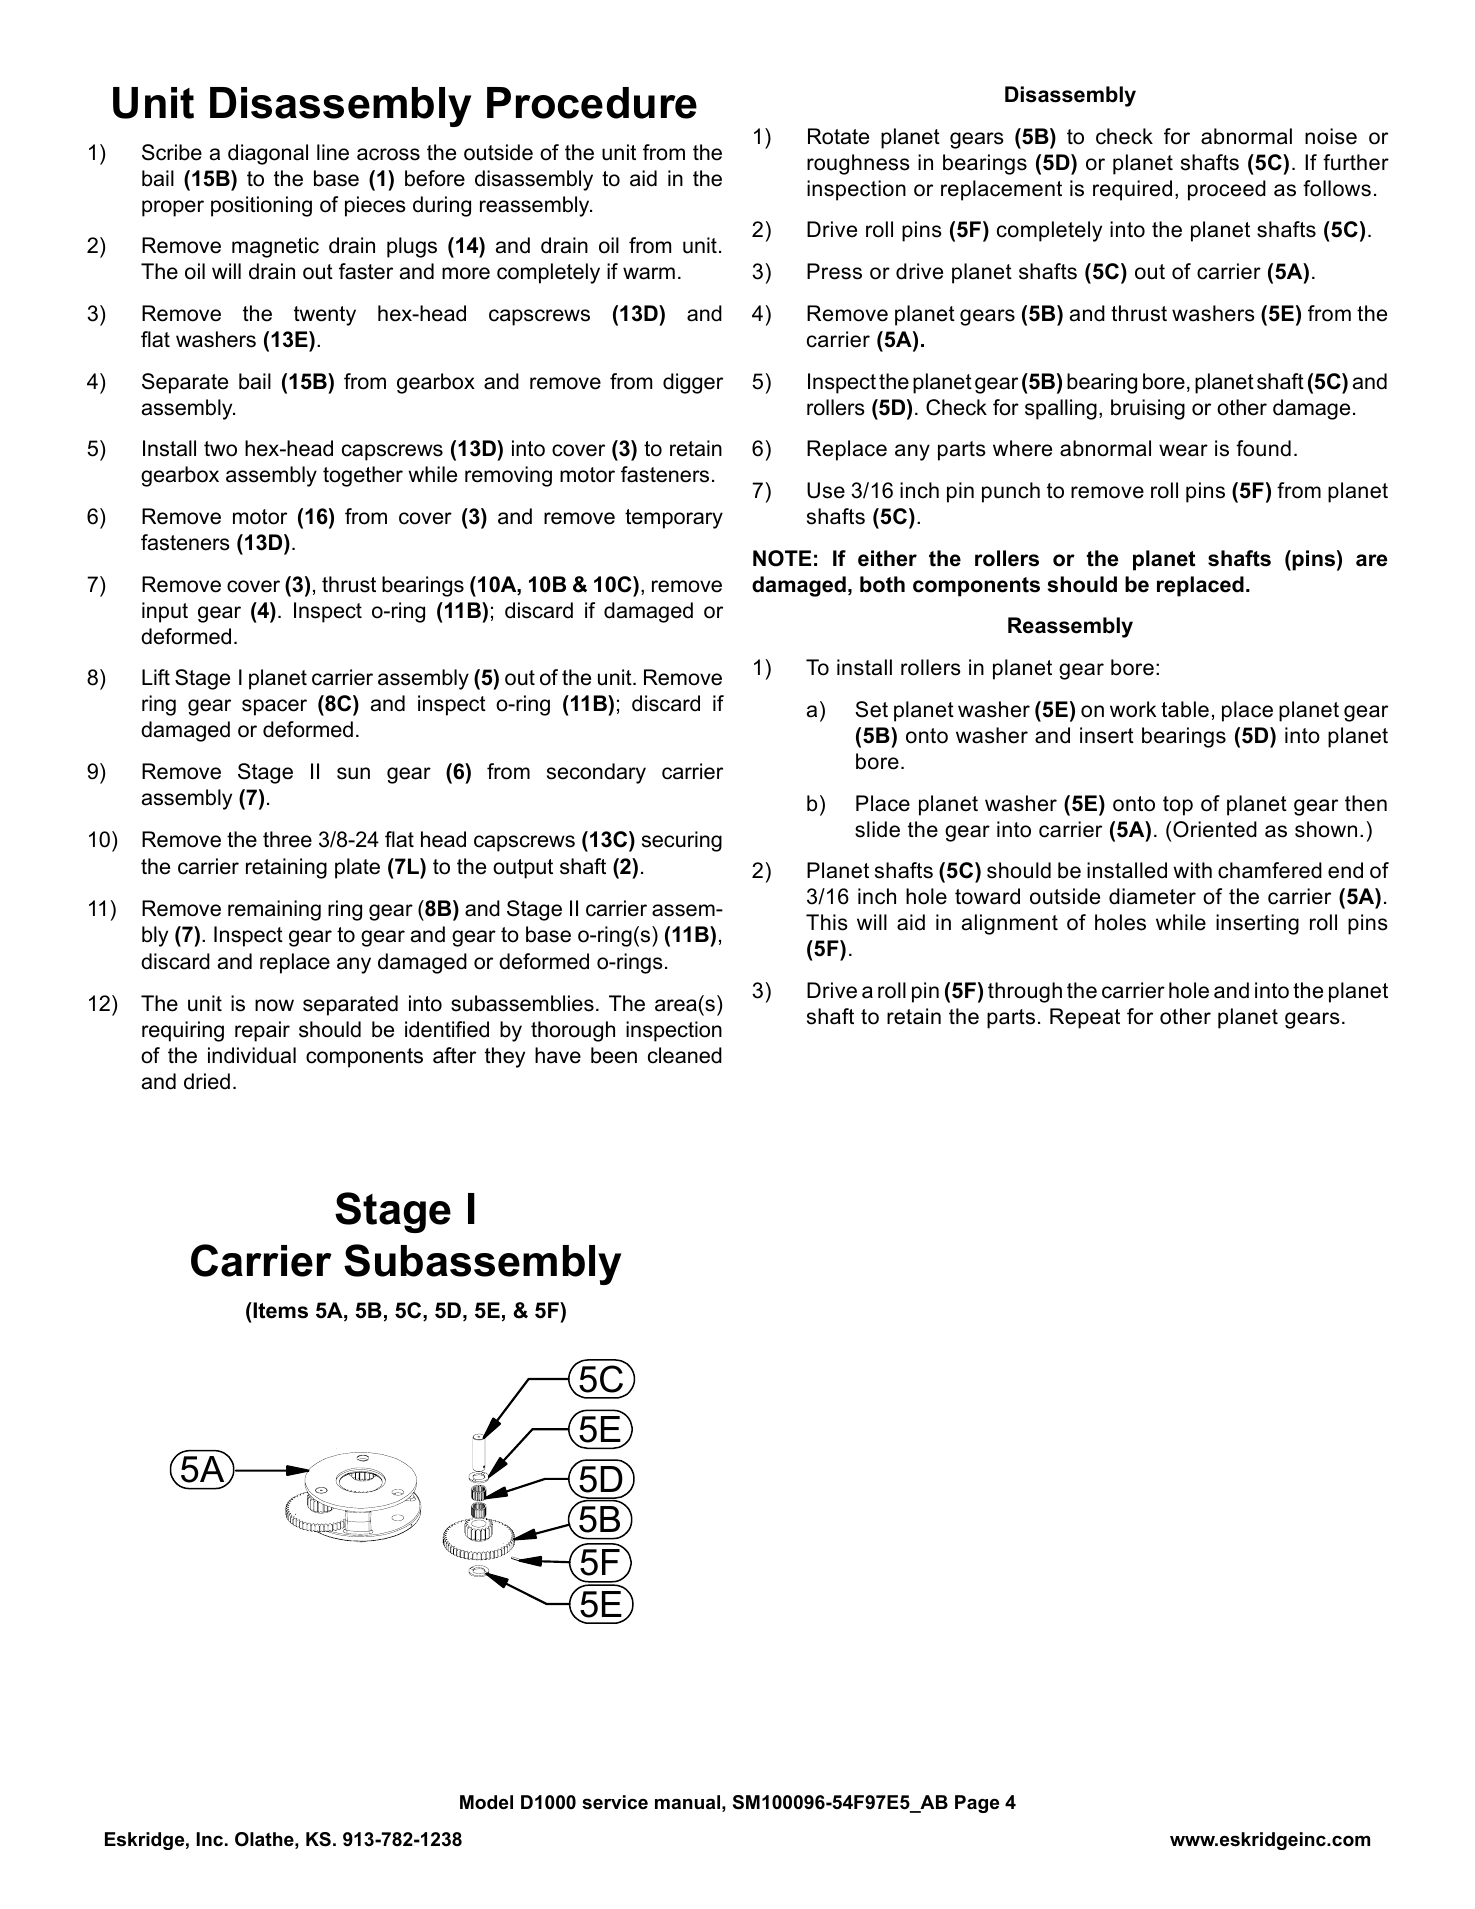 Image resolution: width=1475 pixels, height=1909 pixels. Describe the element at coordinates (333, 152) in the screenshot. I see `line` at that location.
